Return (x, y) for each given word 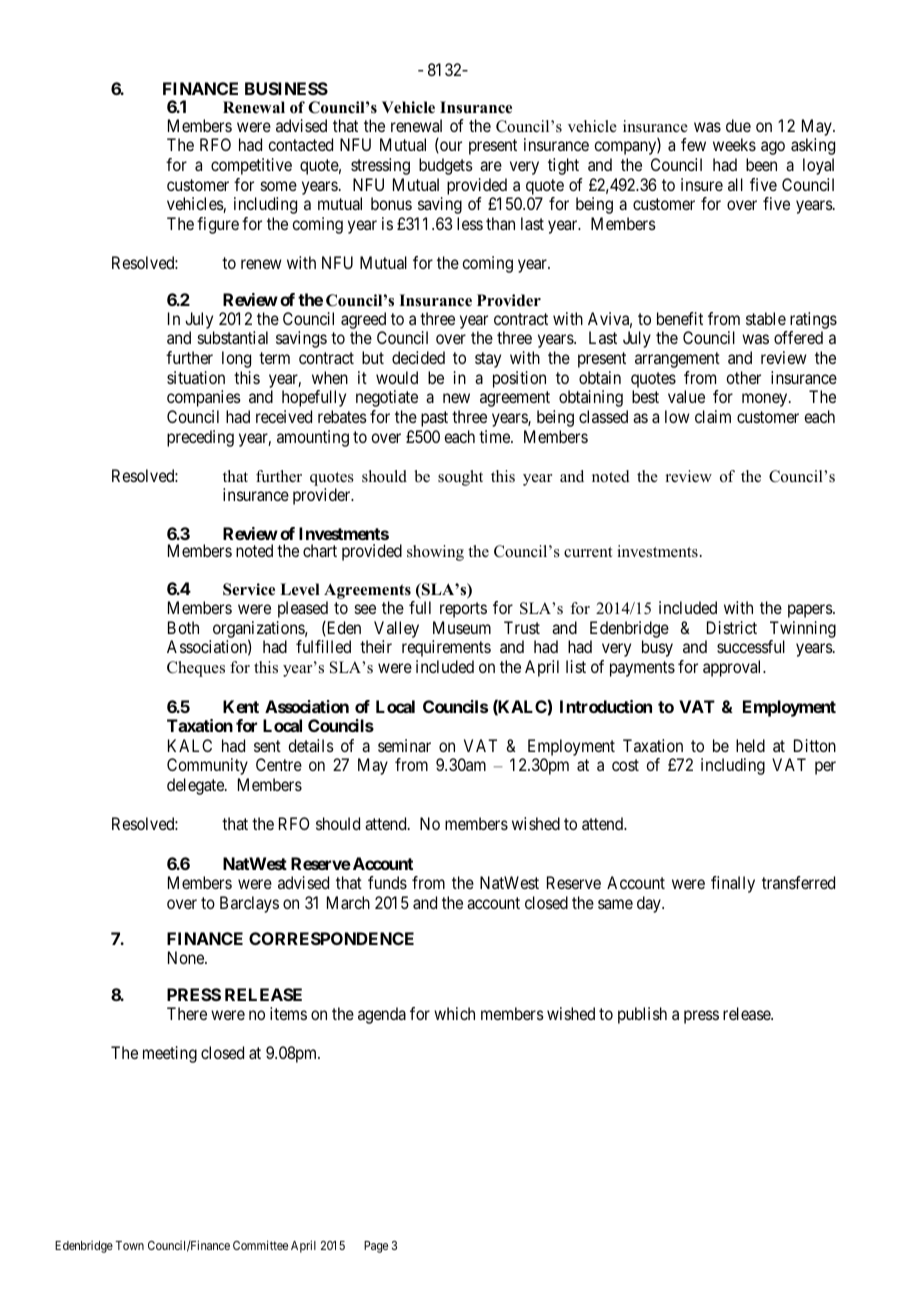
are (491, 166)
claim (713, 416)
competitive (251, 166)
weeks (734, 144)
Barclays (249, 904)
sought (460, 478)
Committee (260, 1245)
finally (733, 884)
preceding (200, 438)
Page (376, 1247)
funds (387, 882)
